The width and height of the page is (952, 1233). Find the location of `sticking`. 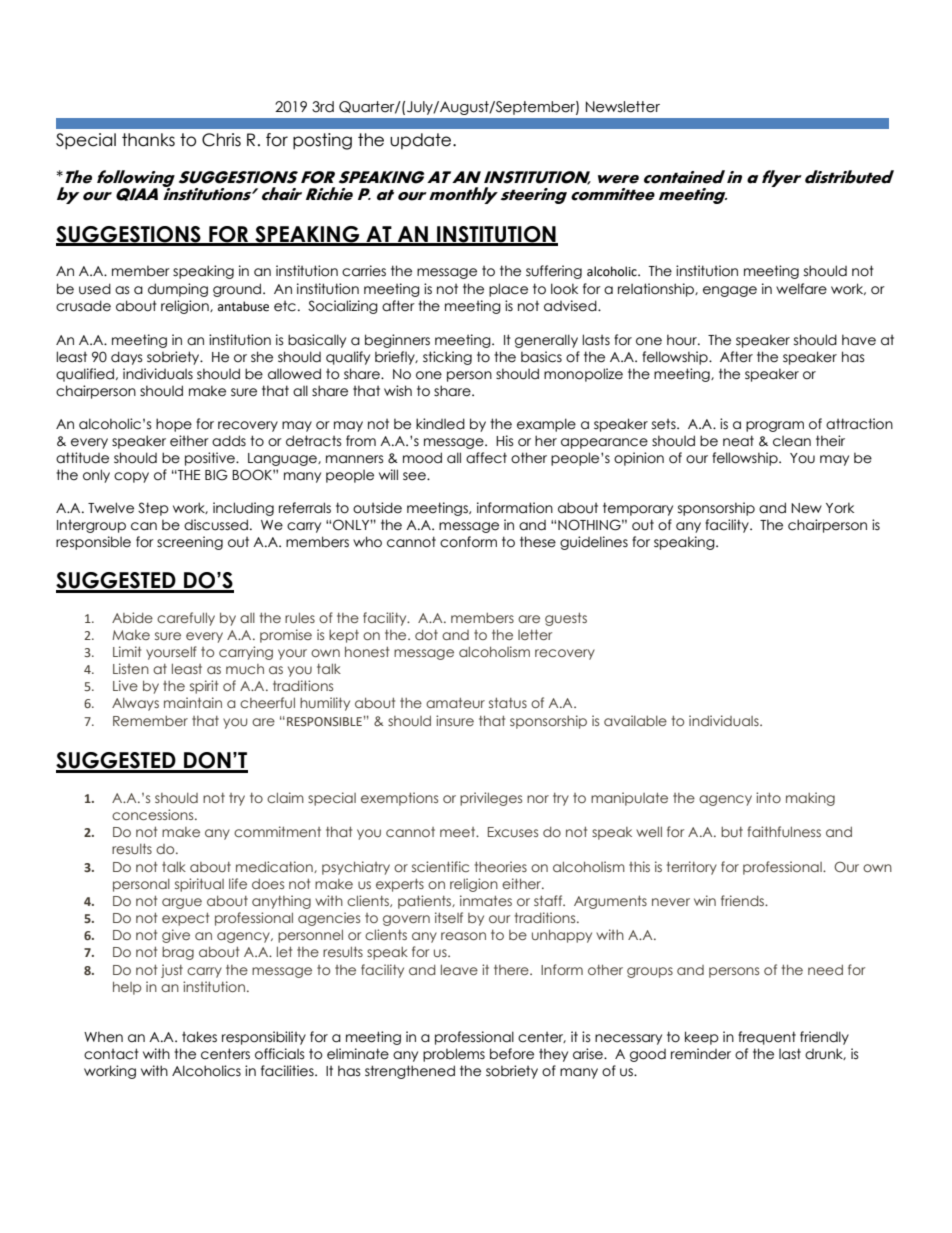

sticking is located at coordinates (447, 358).
